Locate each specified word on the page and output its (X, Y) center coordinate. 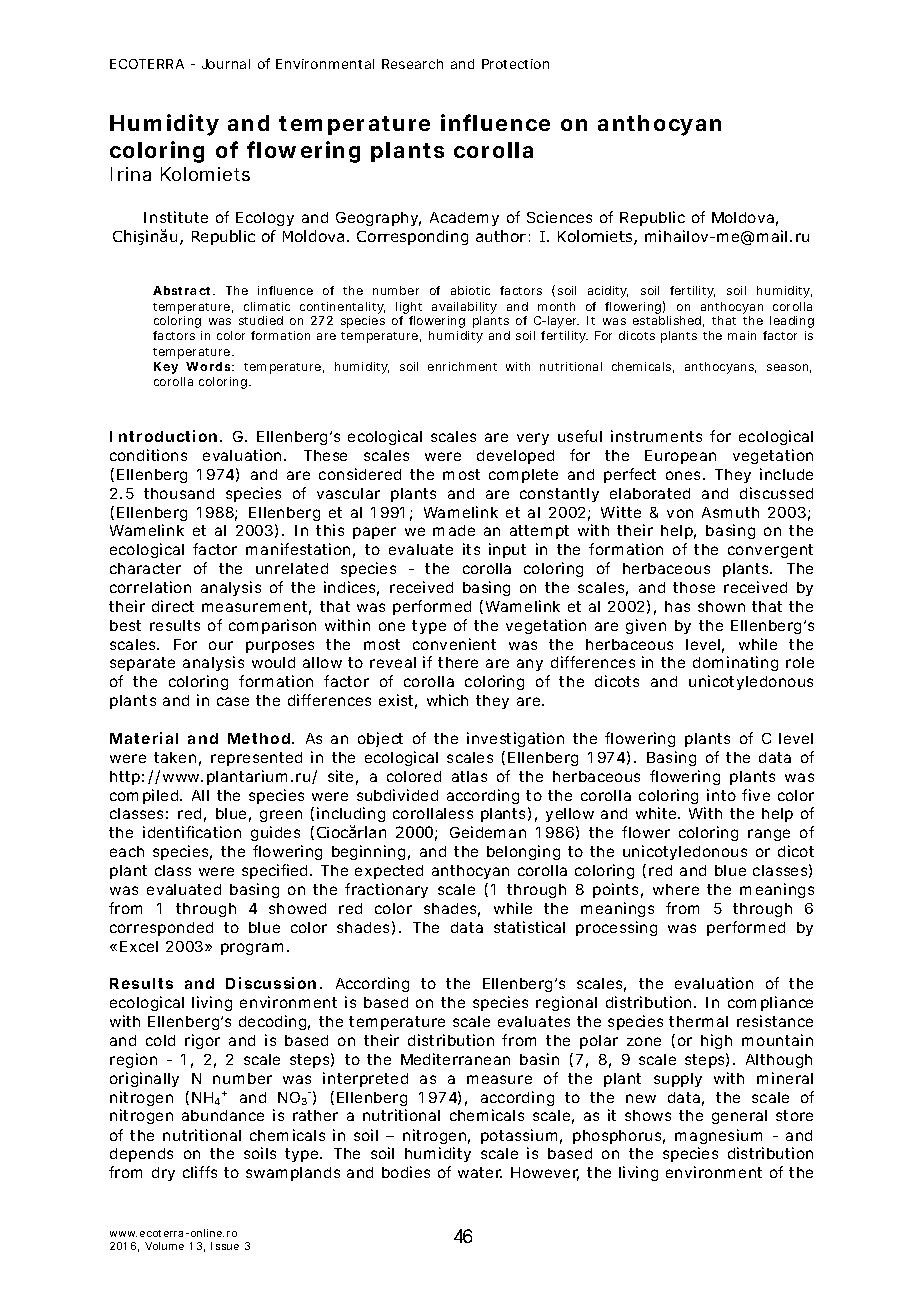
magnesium (718, 1136)
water (480, 1172)
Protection (515, 64)
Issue (225, 1246)
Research (412, 64)
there (458, 662)
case (233, 701)
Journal (226, 64)
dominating (735, 663)
